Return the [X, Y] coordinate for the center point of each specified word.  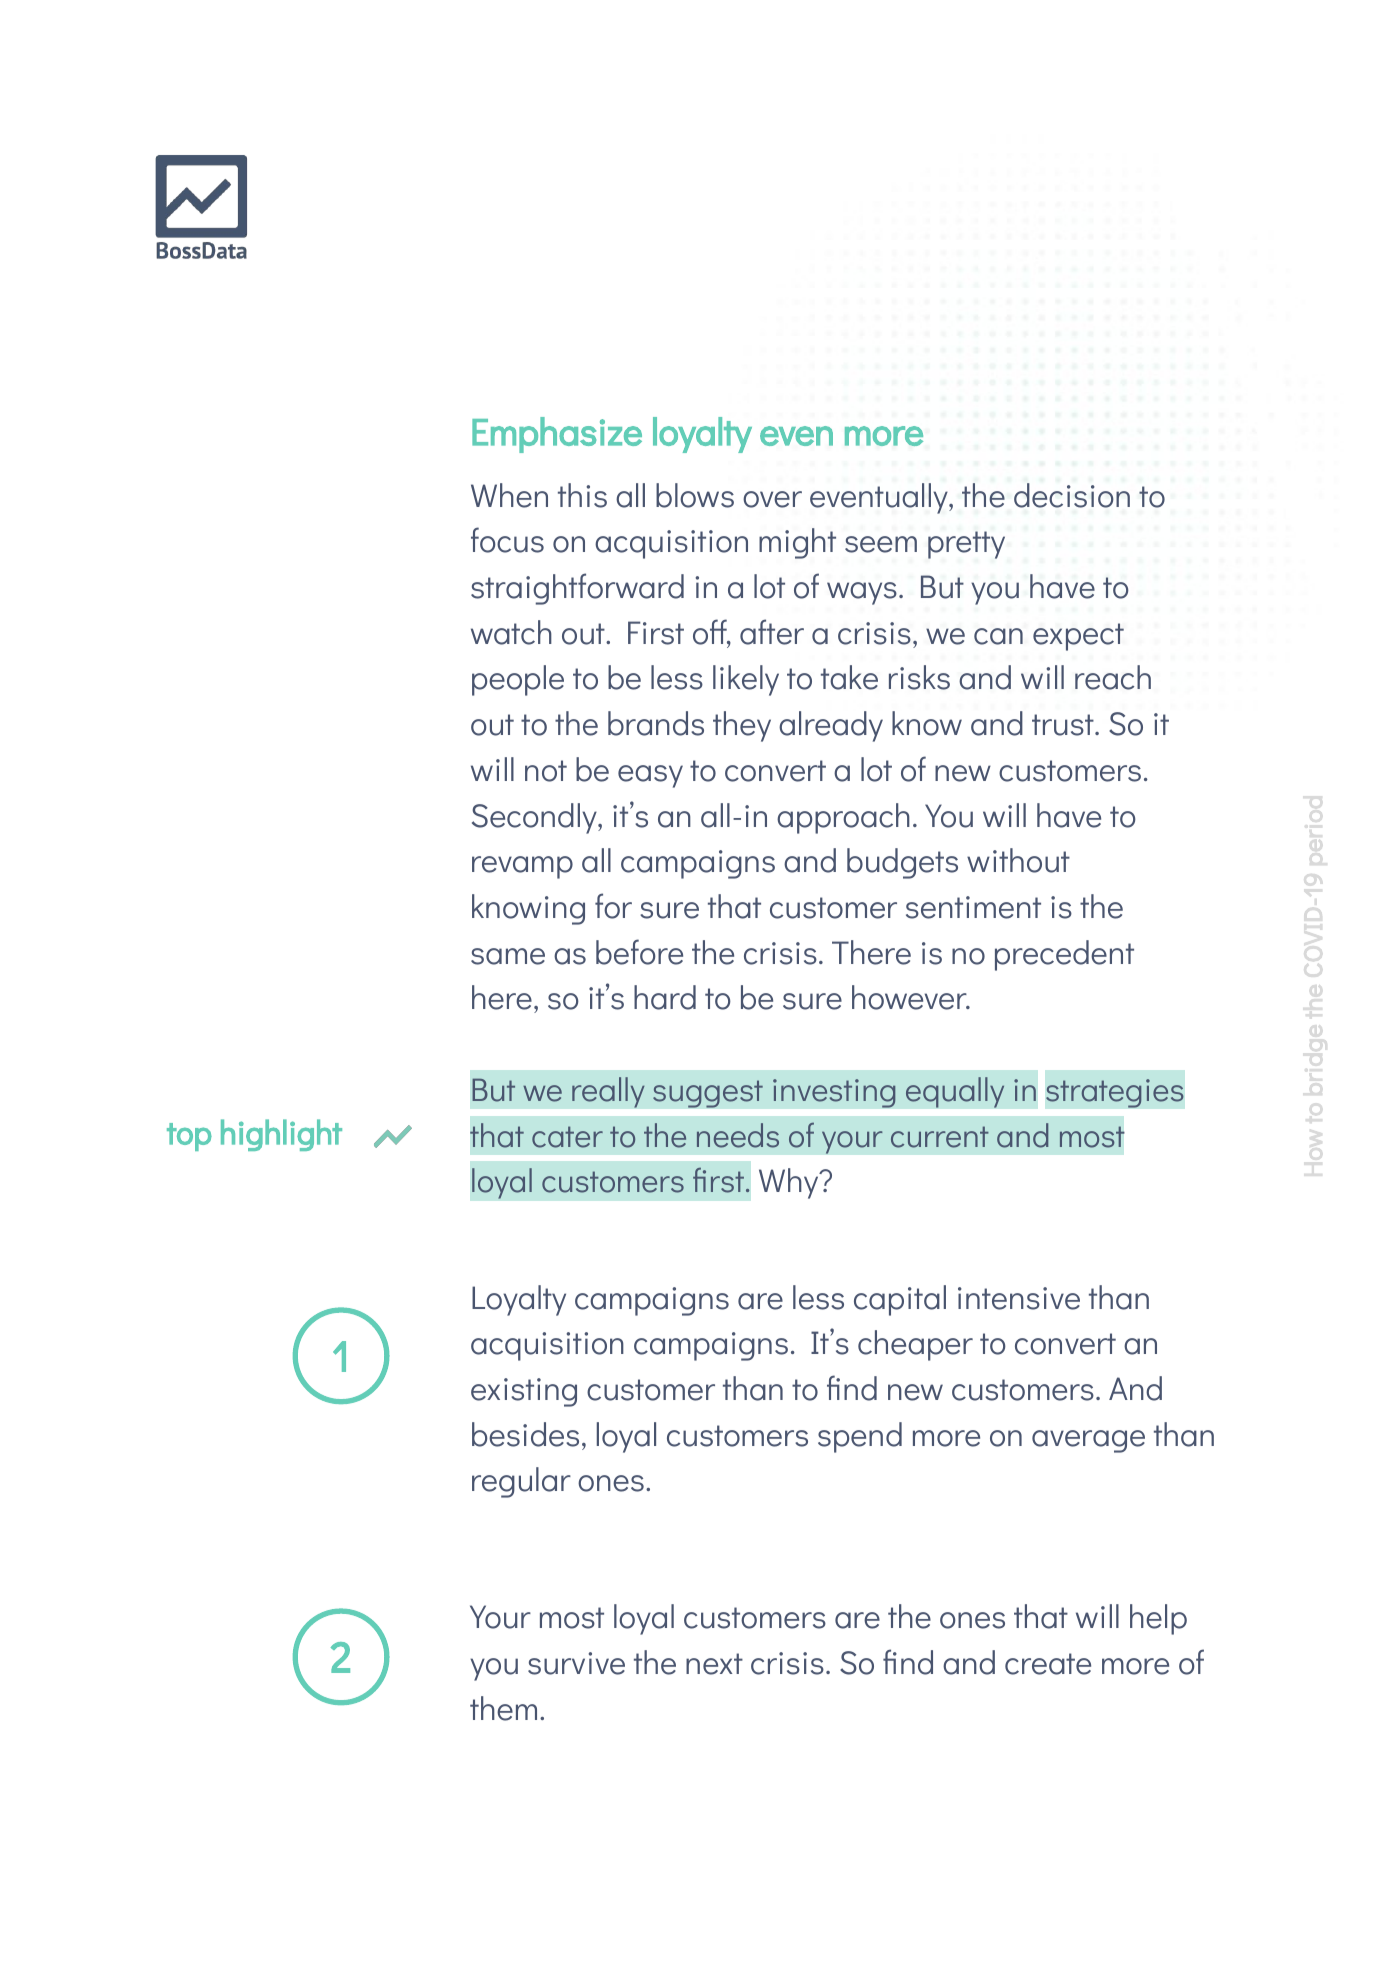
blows [695, 495]
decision [1072, 495]
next [714, 1664]
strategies [1115, 1093]
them [503, 1708]
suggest [708, 1094]
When [509, 495]
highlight [281, 1135]
